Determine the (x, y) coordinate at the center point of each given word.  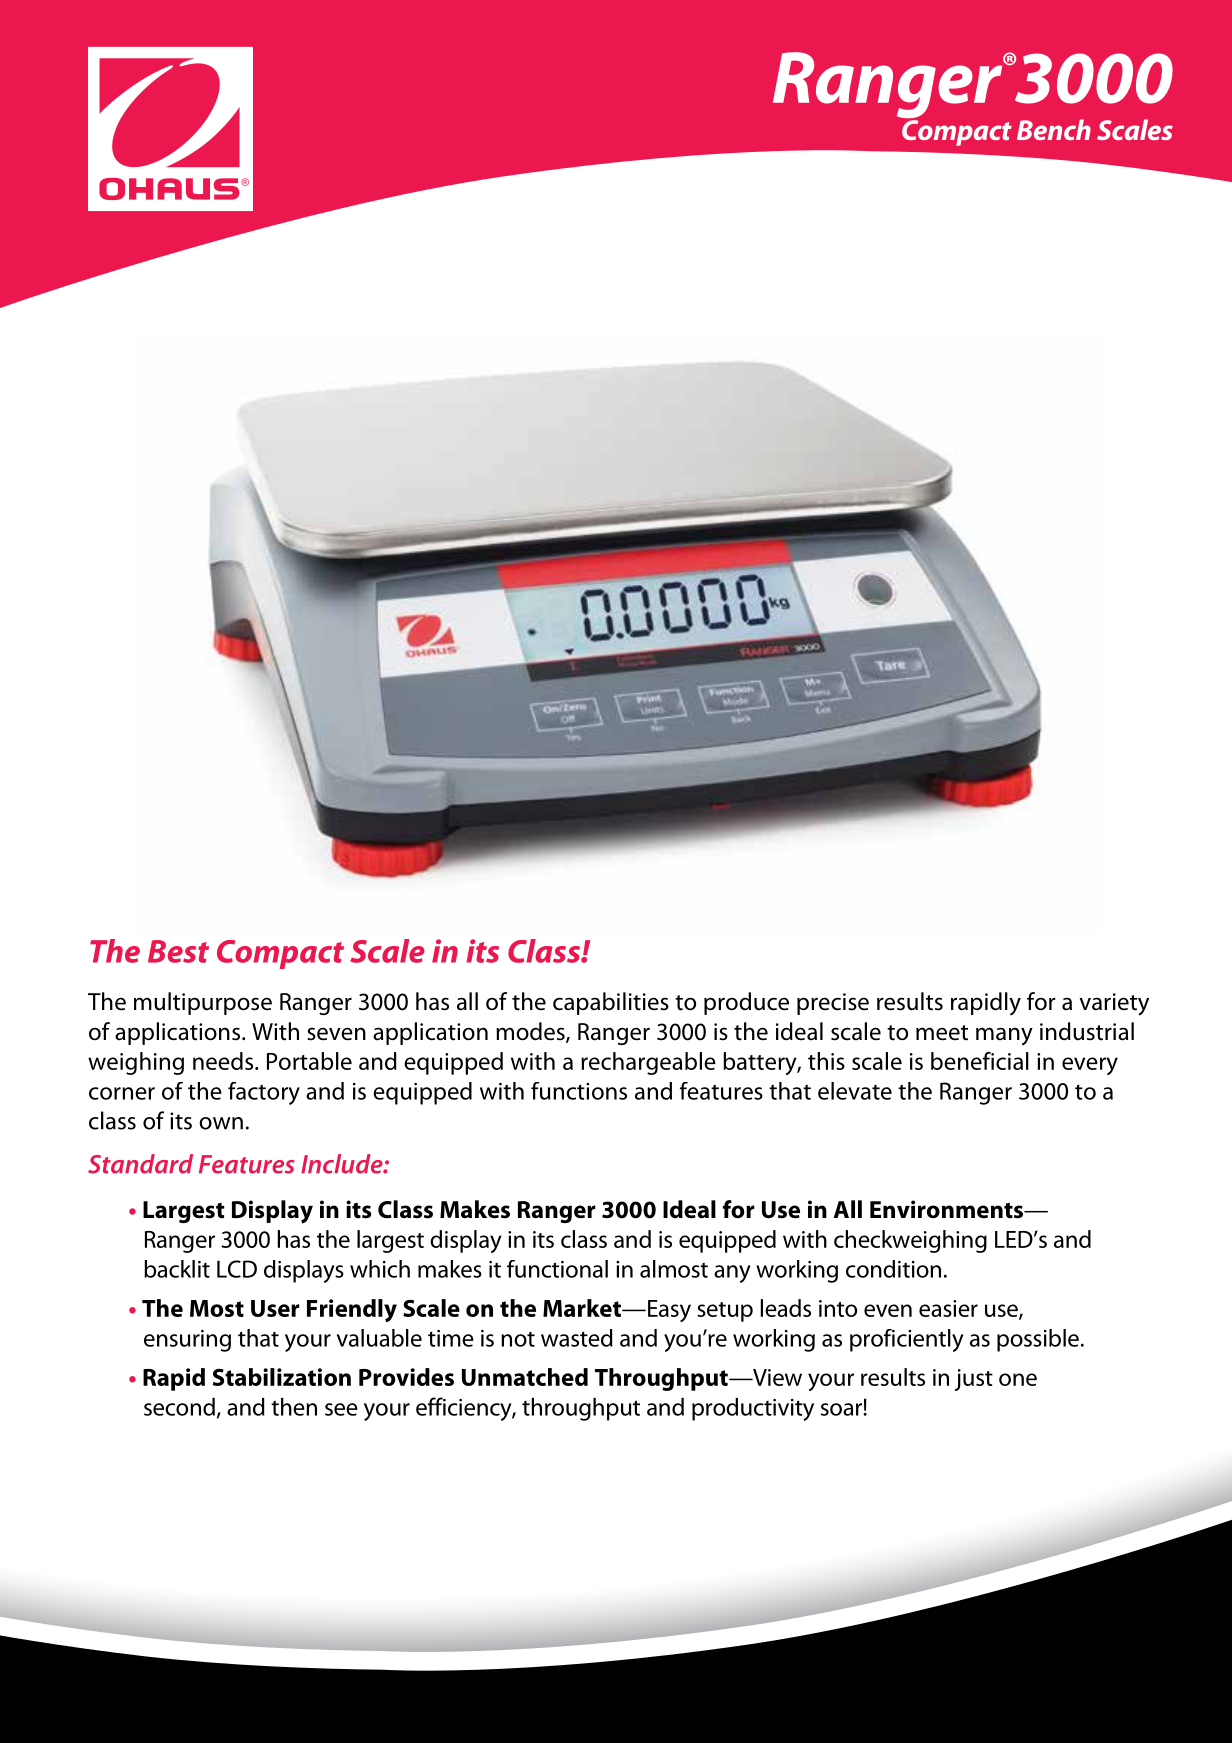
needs (223, 1061)
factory (264, 1093)
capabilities (611, 1003)
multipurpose (203, 1003)
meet (942, 1033)
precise (833, 1004)
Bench (1054, 129)
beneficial (980, 1061)
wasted (577, 1338)
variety (1114, 1004)
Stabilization (282, 1377)
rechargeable (648, 1063)
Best (178, 951)
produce (746, 1003)
